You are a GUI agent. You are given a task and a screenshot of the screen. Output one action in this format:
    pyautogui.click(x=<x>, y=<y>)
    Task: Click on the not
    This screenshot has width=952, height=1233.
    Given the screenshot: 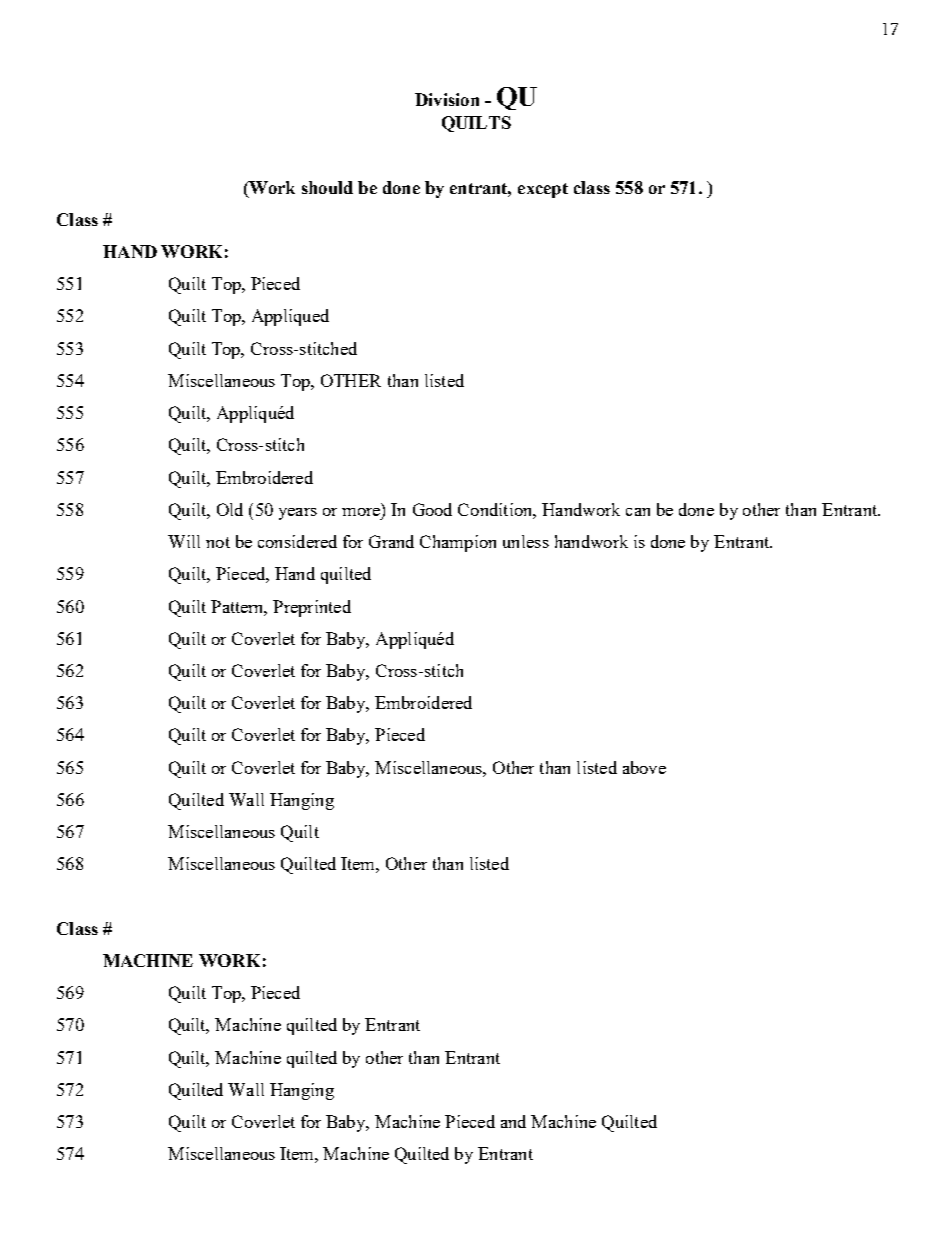 What is the action you would take?
    pyautogui.click(x=218, y=542)
